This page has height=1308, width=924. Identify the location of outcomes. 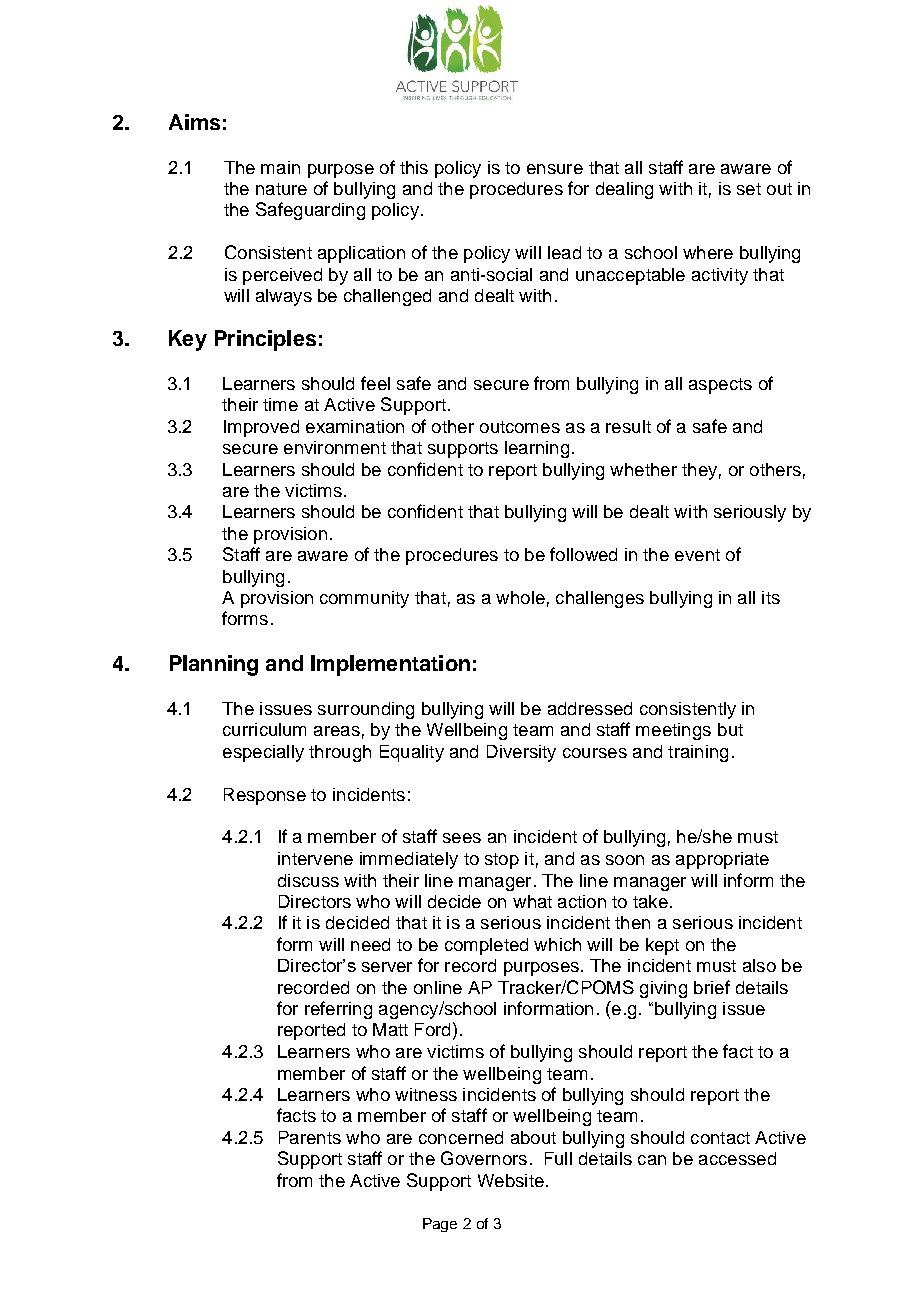
(520, 427).
